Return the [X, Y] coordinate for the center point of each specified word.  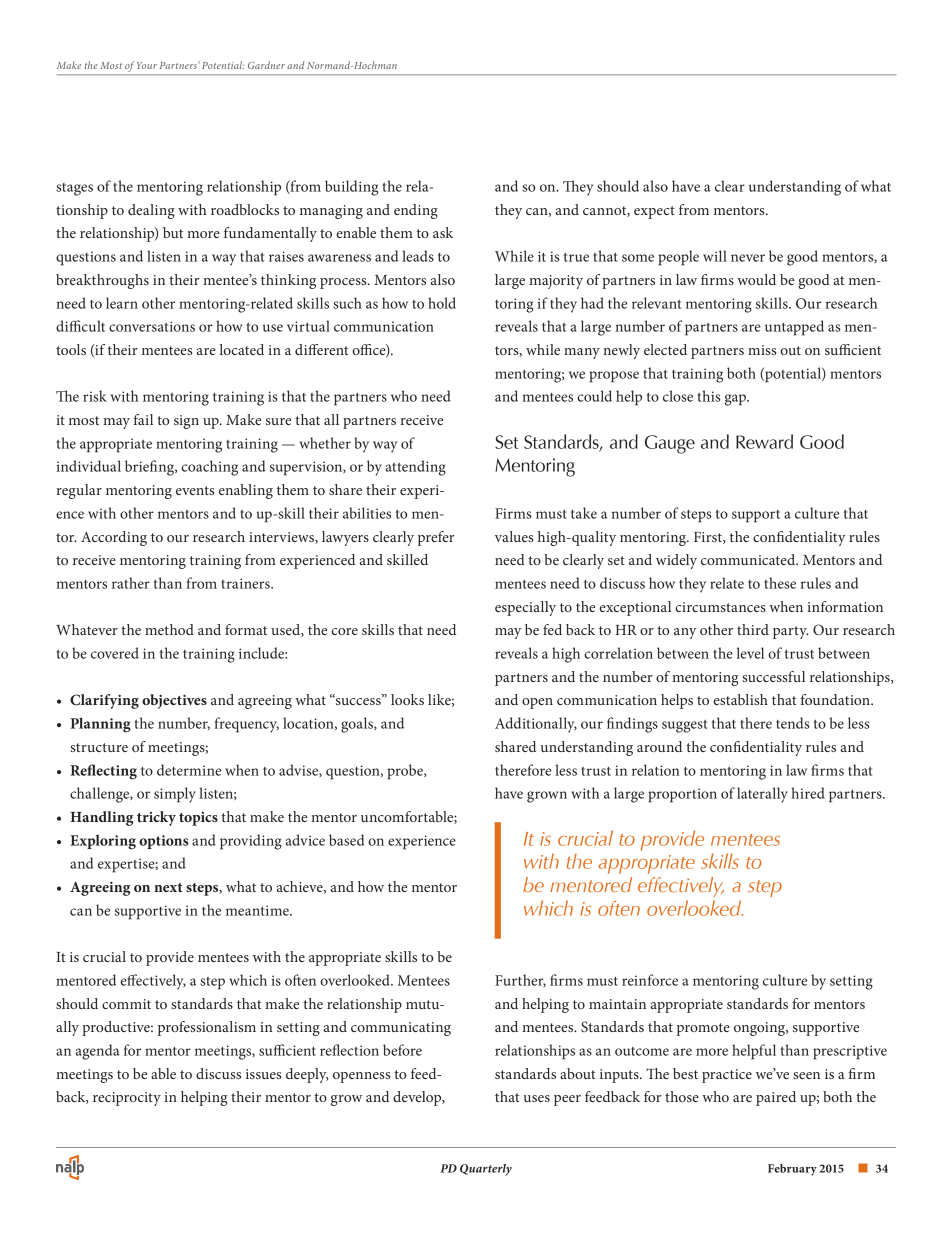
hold [442, 303]
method [169, 629]
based [346, 840]
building [351, 188]
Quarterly [486, 1170]
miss [762, 350]
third [753, 629]
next [168, 887]
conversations [152, 326]
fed [552, 629]
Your [147, 65]
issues [263, 1074]
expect [654, 212]
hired [808, 793]
